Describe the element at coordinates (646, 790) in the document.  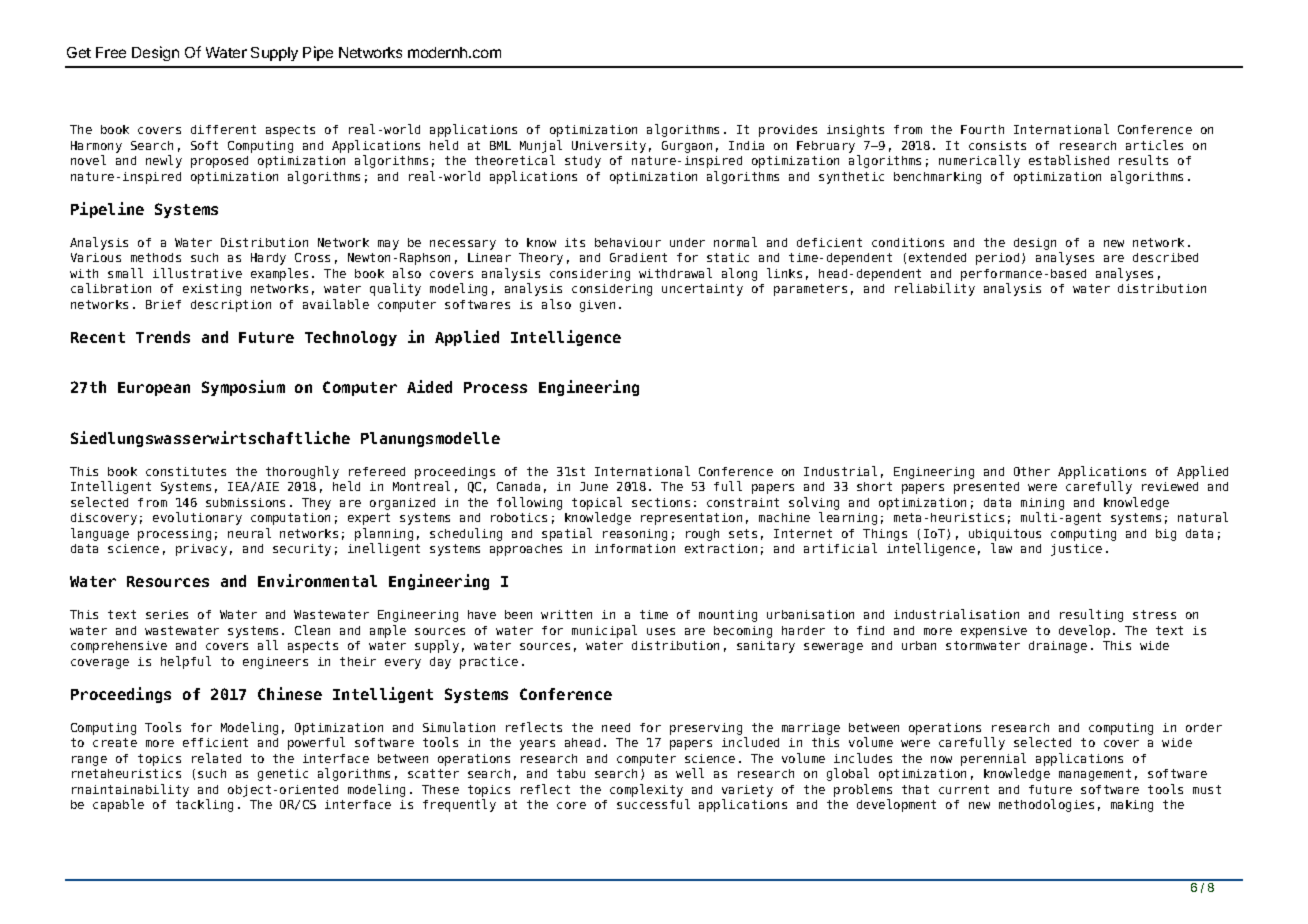
I see `complexity` at that location.
